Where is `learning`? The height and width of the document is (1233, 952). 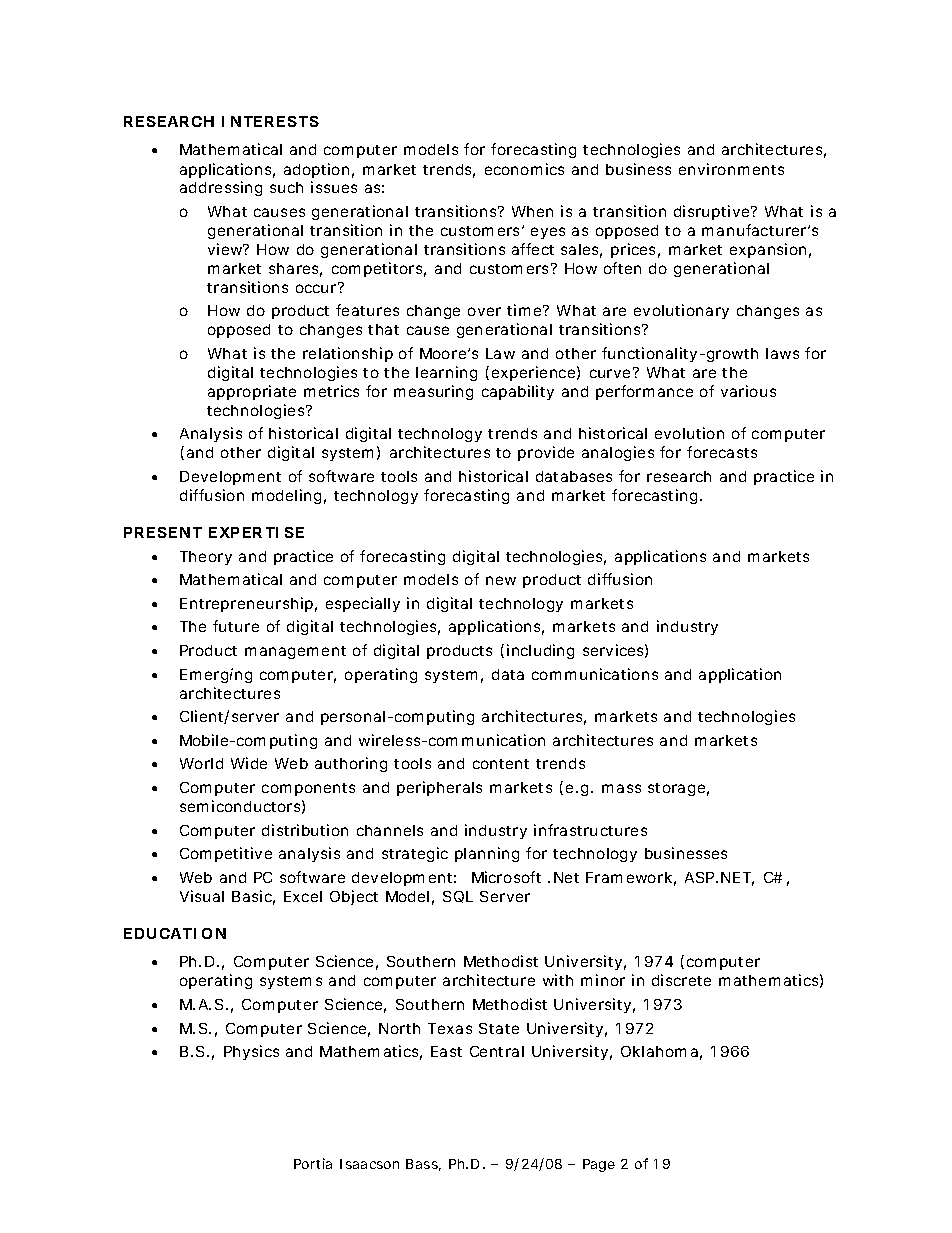 learning is located at coordinates (446, 373).
